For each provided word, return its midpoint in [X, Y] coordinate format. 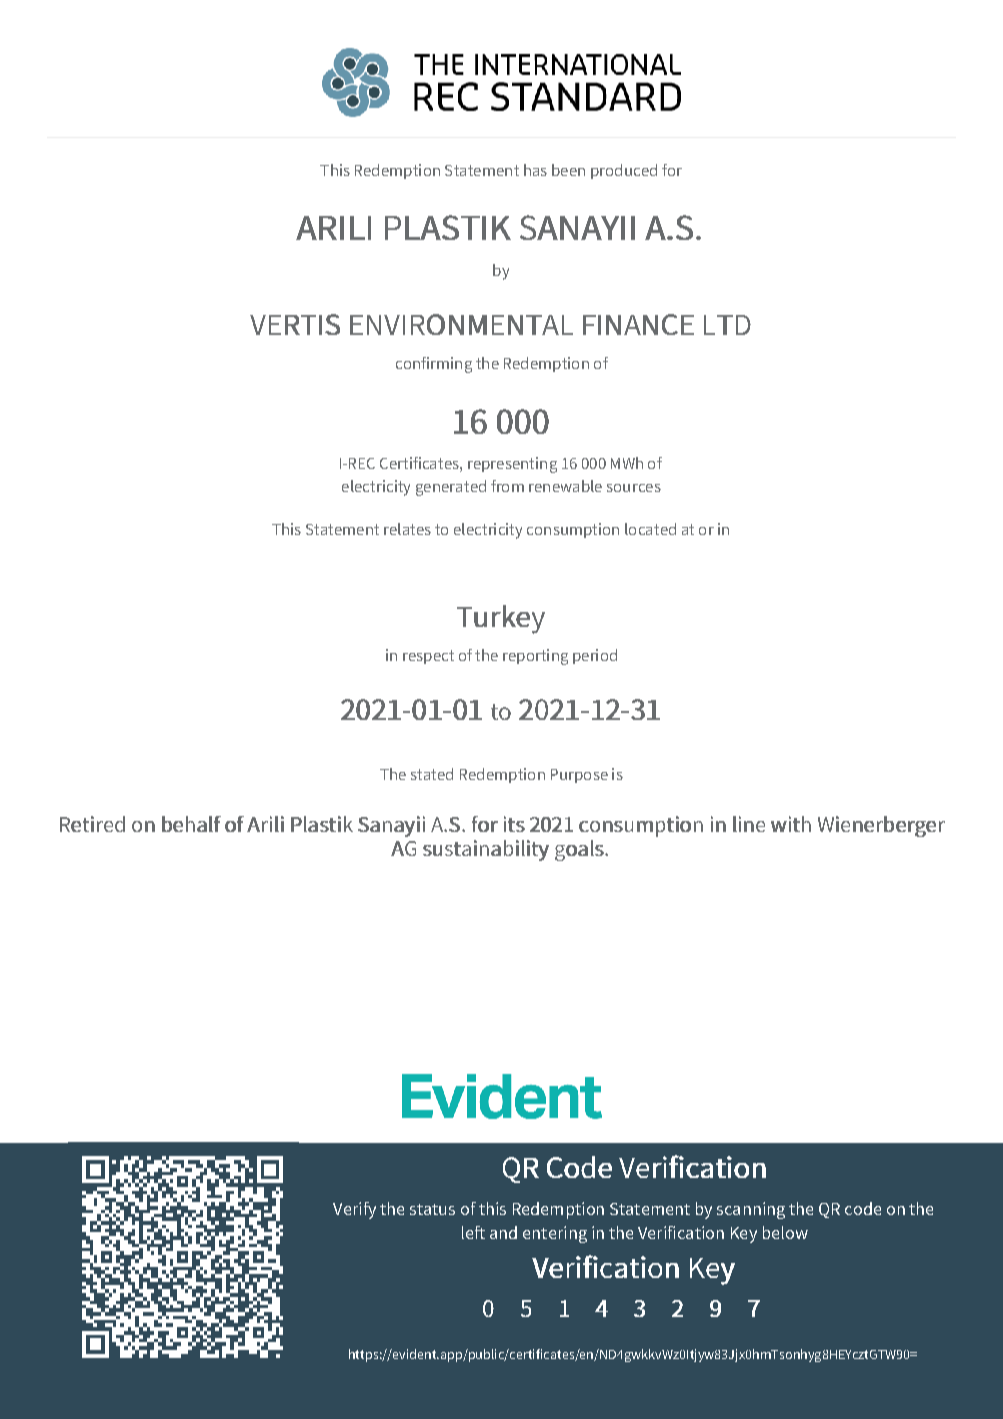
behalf [191, 824]
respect [428, 657]
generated [451, 488]
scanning [751, 1210]
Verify [354, 1210]
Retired [92, 824]
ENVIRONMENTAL [461, 324]
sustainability [486, 850]
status [432, 1209]
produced [624, 171]
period [595, 656]
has [535, 170]
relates [407, 529]
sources [634, 488]
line [749, 824]
